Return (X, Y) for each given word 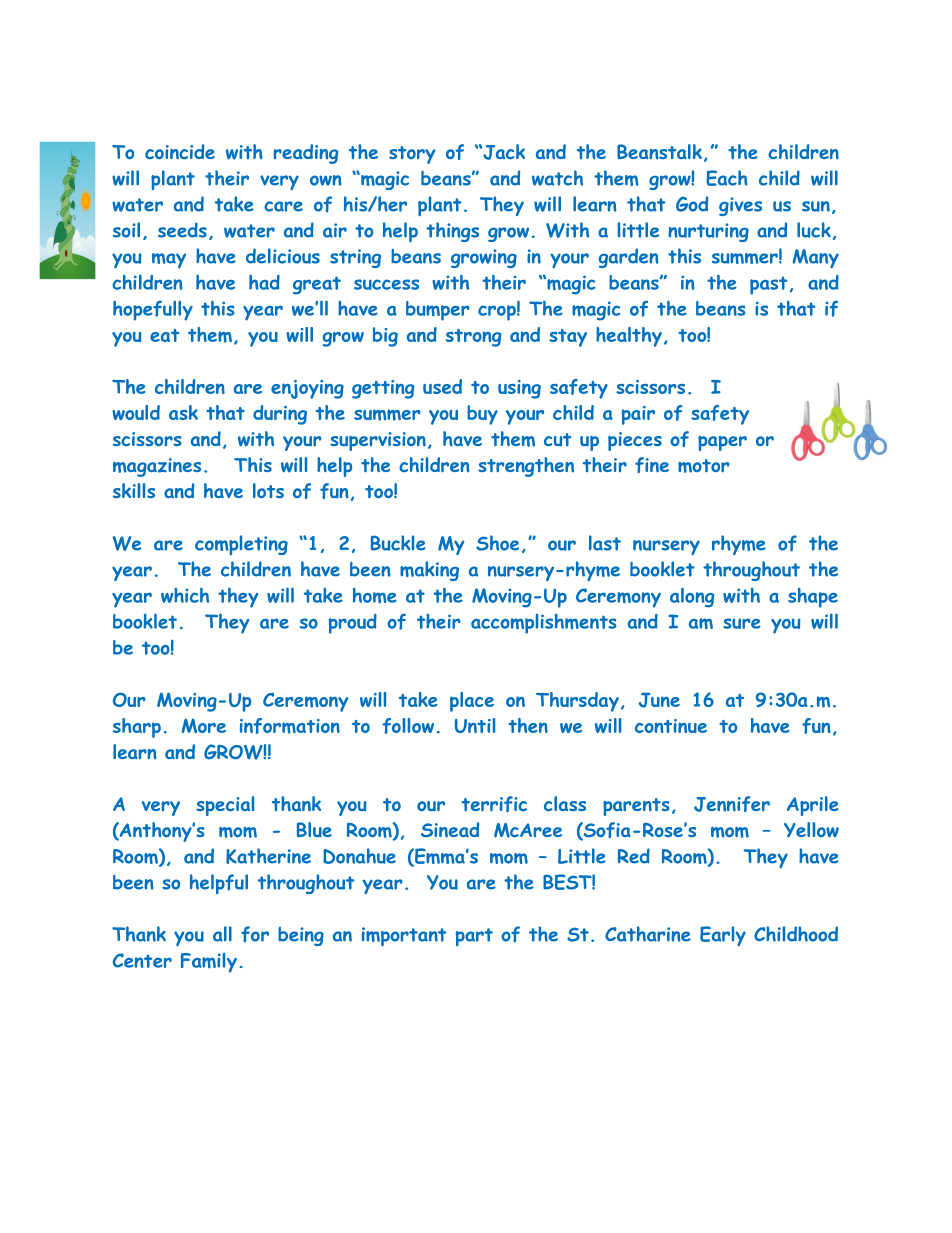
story (412, 155)
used (442, 386)
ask (183, 412)
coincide (180, 152)
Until (475, 725)
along (692, 597)
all (222, 934)
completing (241, 545)
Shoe (497, 543)
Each (727, 178)
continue (671, 726)
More (204, 725)
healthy (629, 337)
